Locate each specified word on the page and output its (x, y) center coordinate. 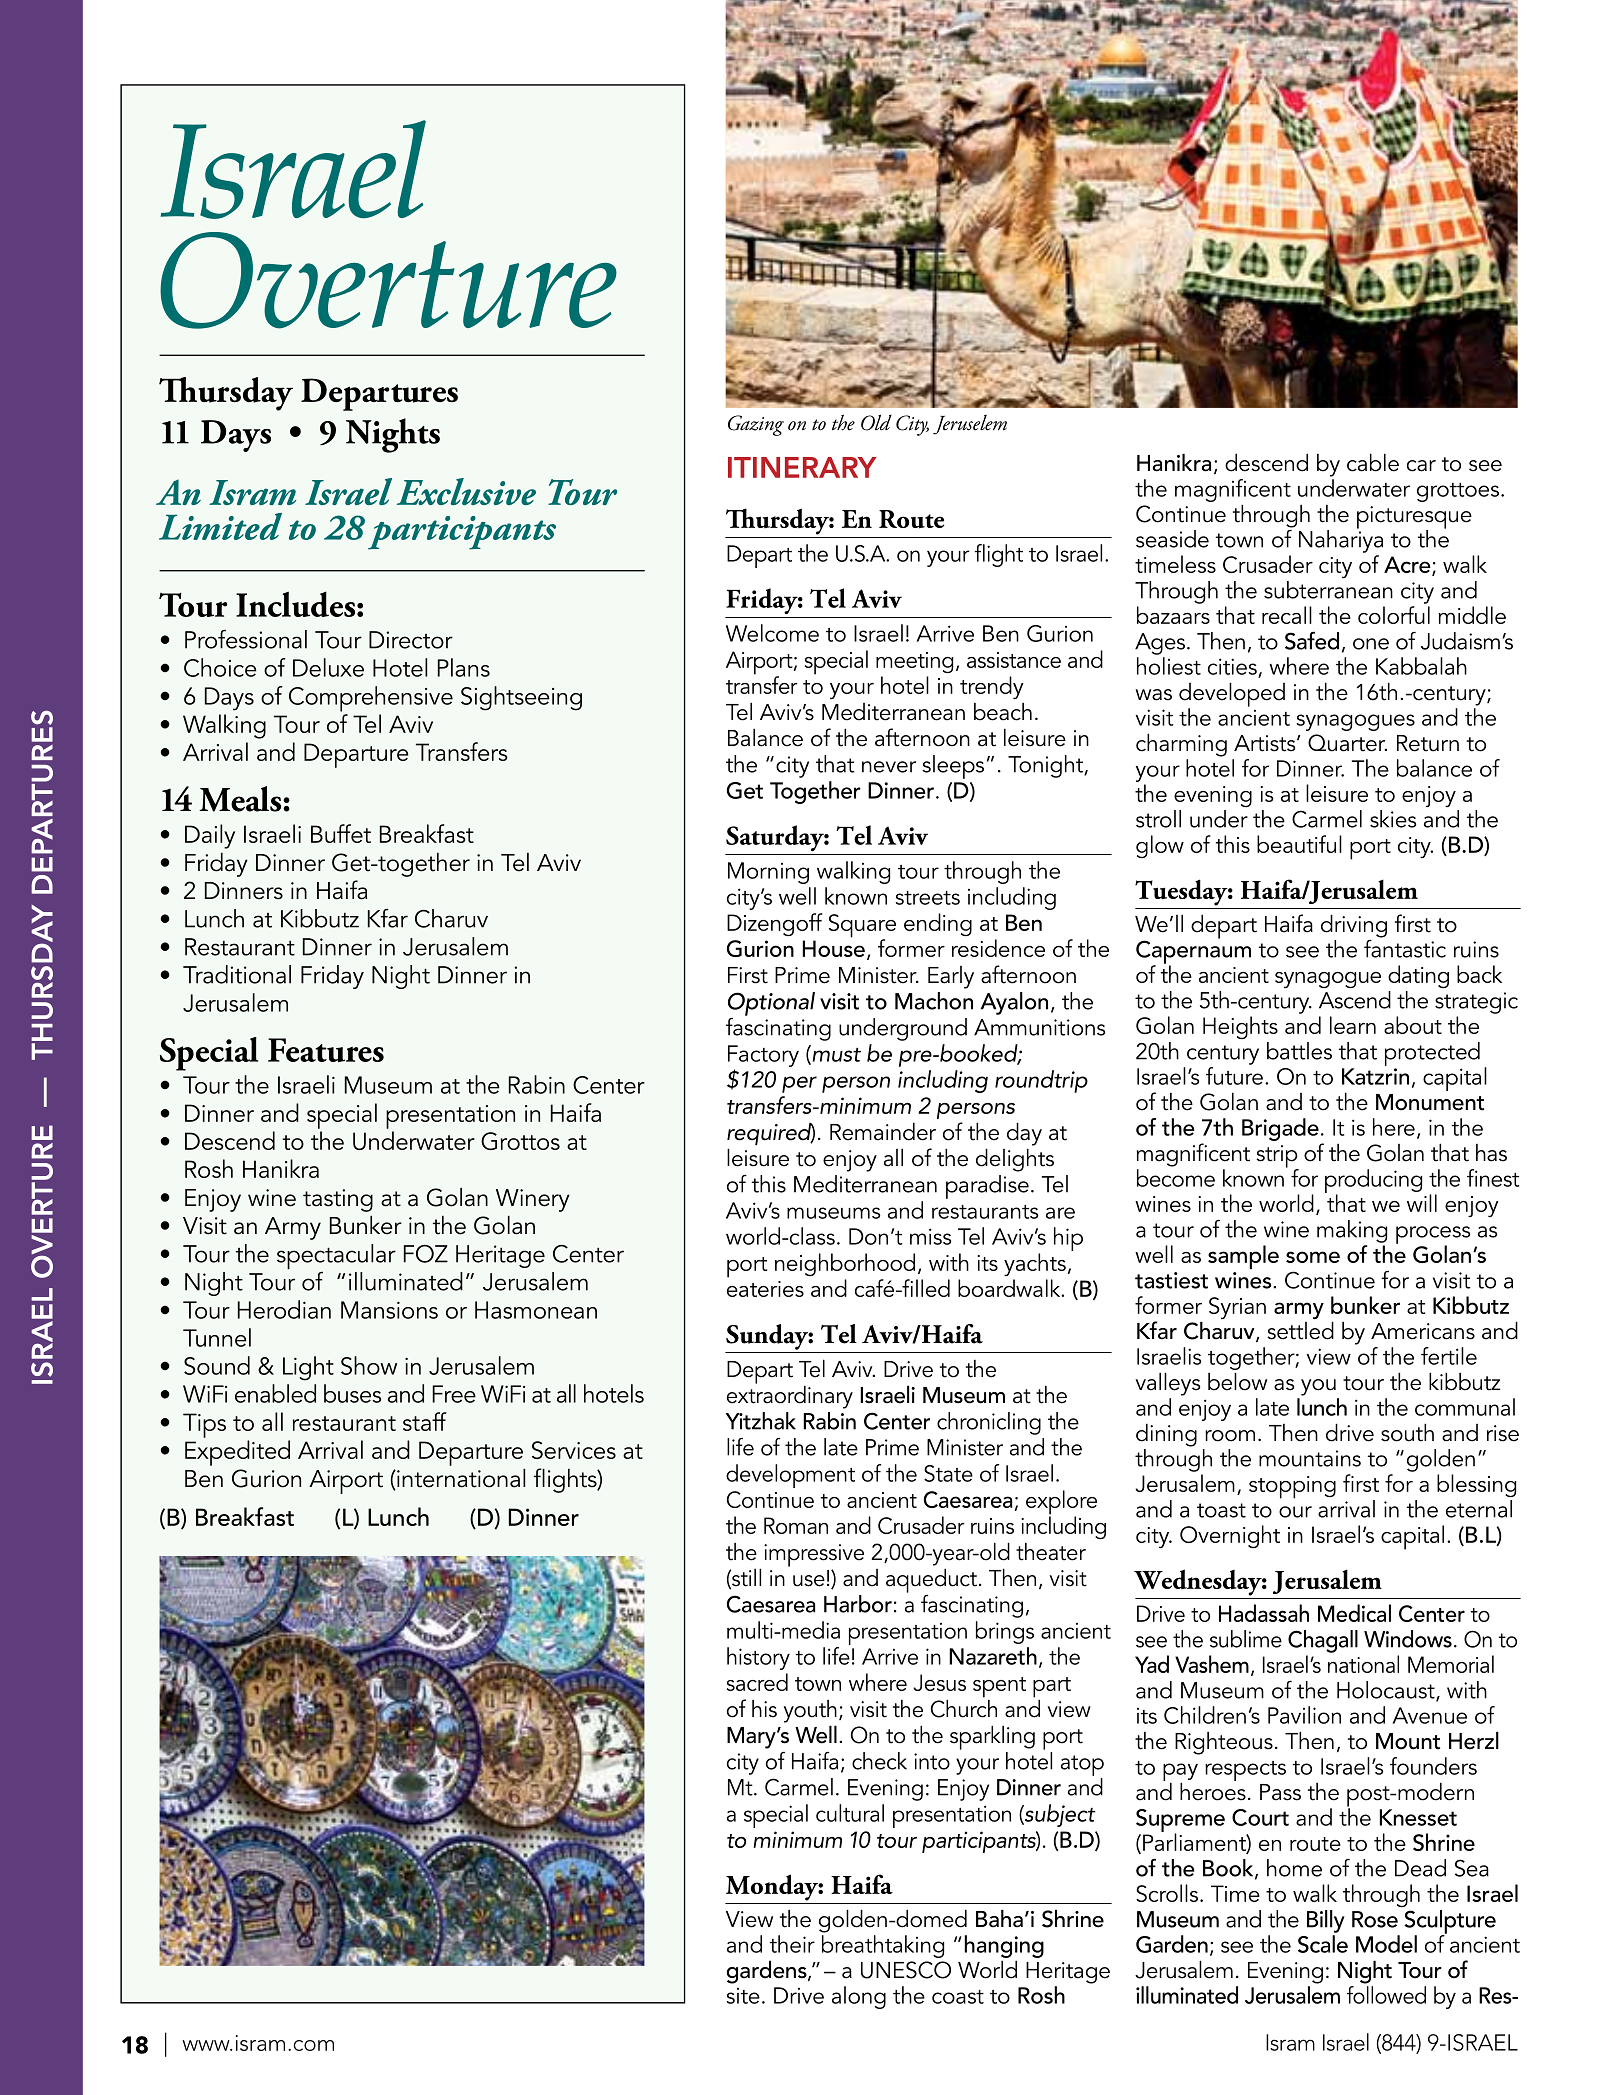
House (834, 948)
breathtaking (883, 1946)
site (743, 1996)
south (1407, 1432)
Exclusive (466, 491)
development (790, 1476)
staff (424, 1421)
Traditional (237, 974)
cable (1373, 462)
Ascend (1355, 1000)
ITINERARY (802, 467)
